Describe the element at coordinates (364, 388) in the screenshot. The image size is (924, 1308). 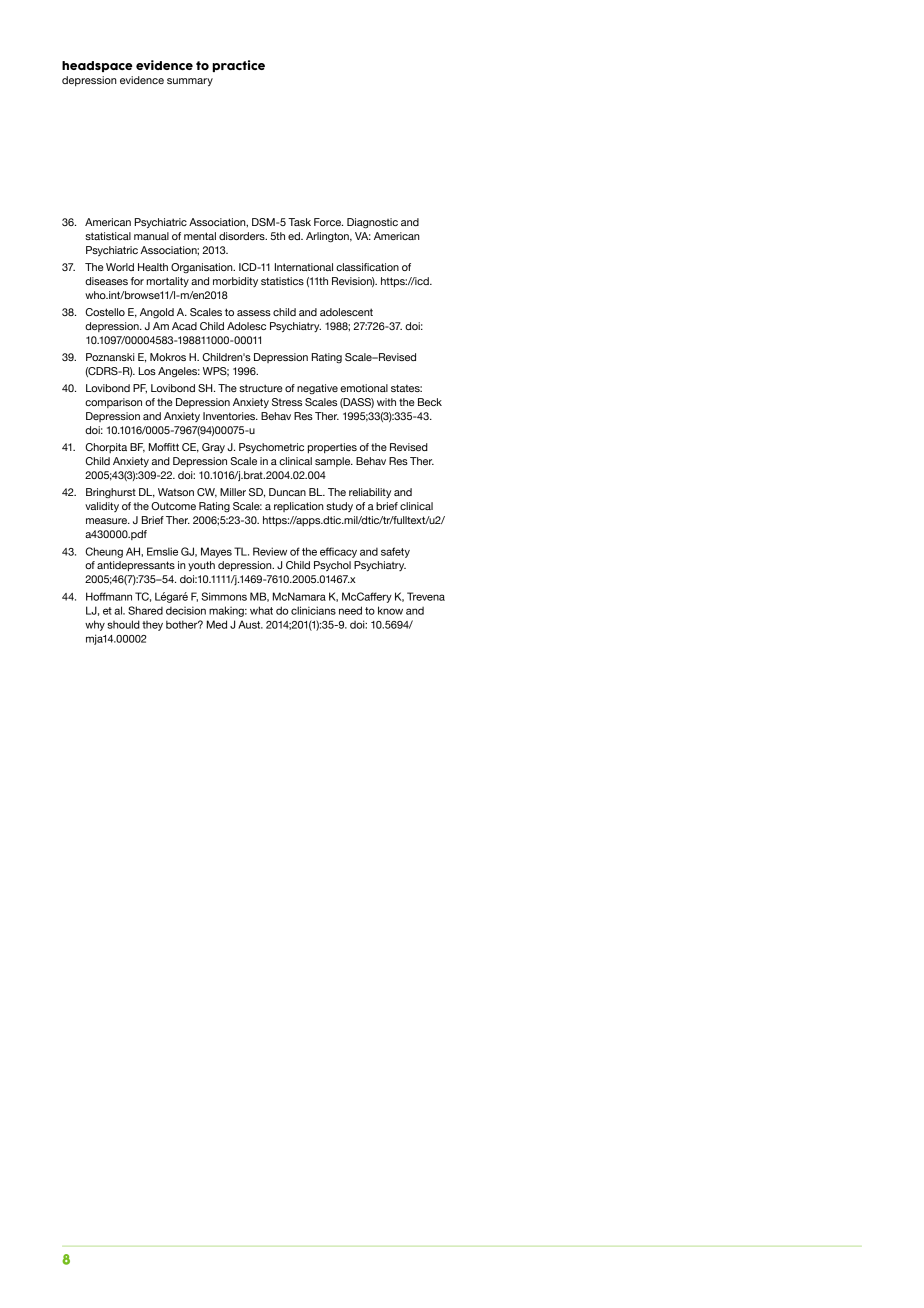
I see `emotional` at that location.
